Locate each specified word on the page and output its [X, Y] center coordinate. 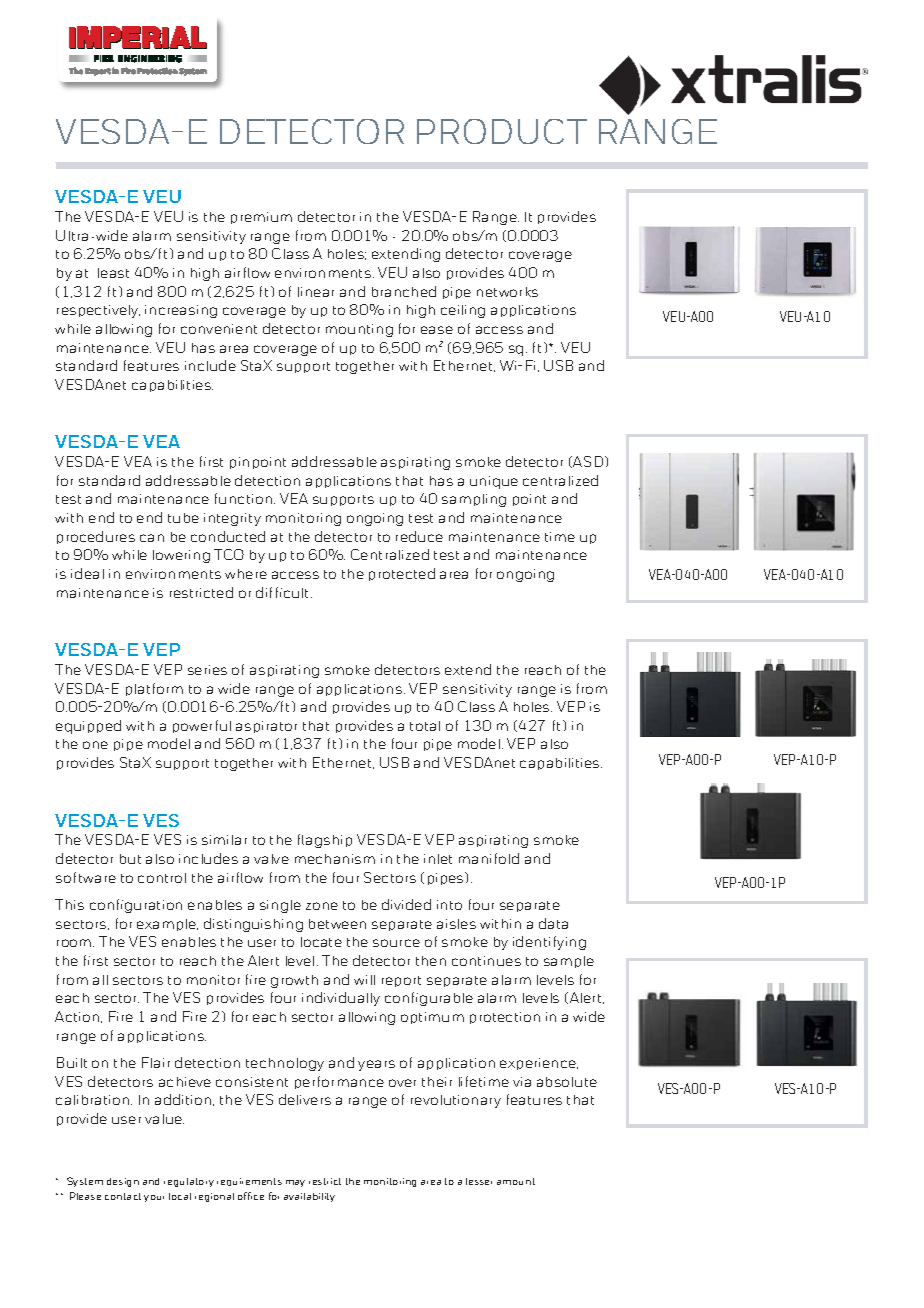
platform [154, 689]
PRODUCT [502, 131]
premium [261, 218]
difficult [284, 592]
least [113, 273]
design [123, 1182]
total [425, 726]
